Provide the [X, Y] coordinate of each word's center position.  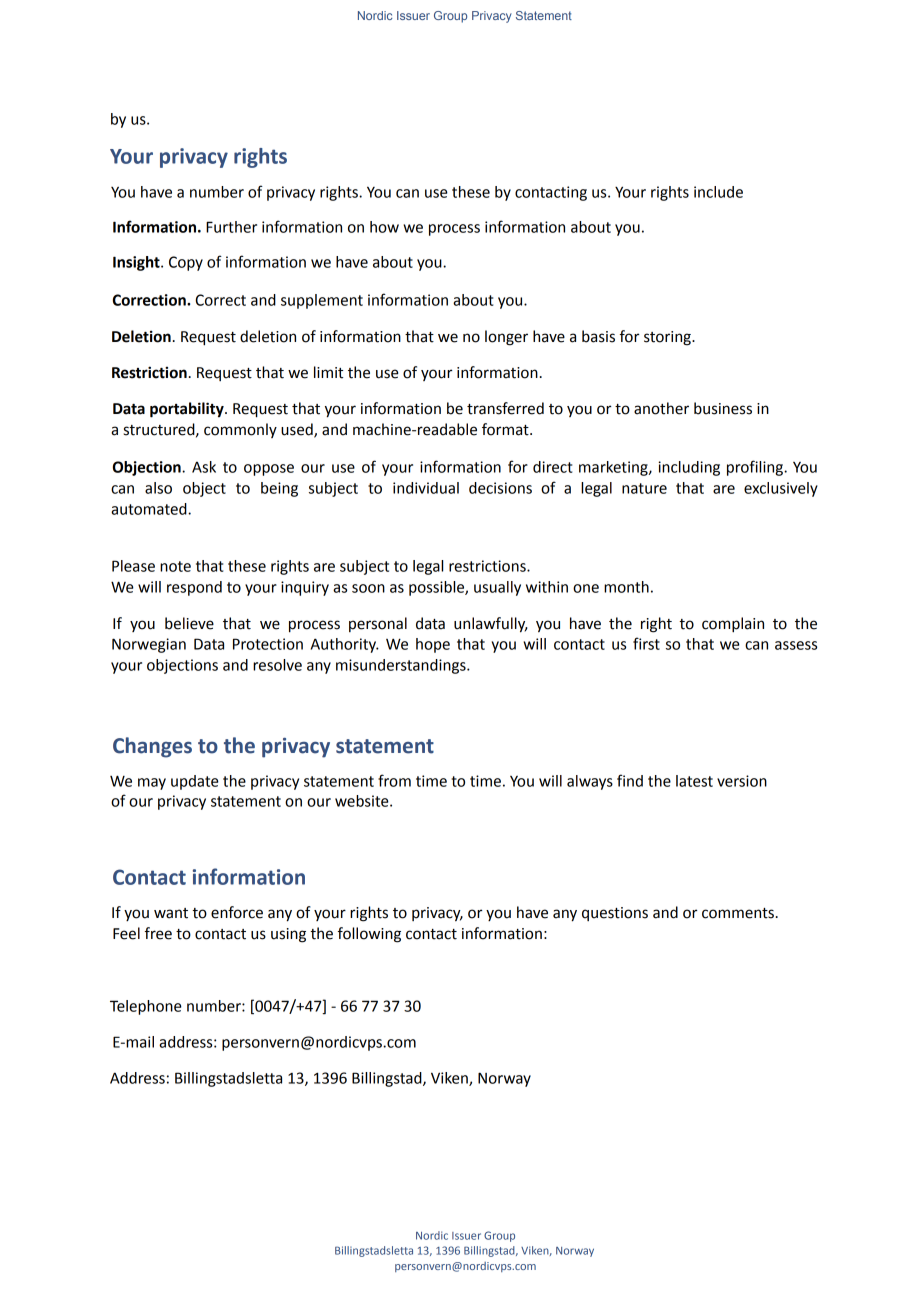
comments [738, 913]
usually [497, 588]
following [369, 935]
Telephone [146, 1007]
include [718, 192]
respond [194, 588]
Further [231, 227]
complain [733, 625]
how [384, 227]
